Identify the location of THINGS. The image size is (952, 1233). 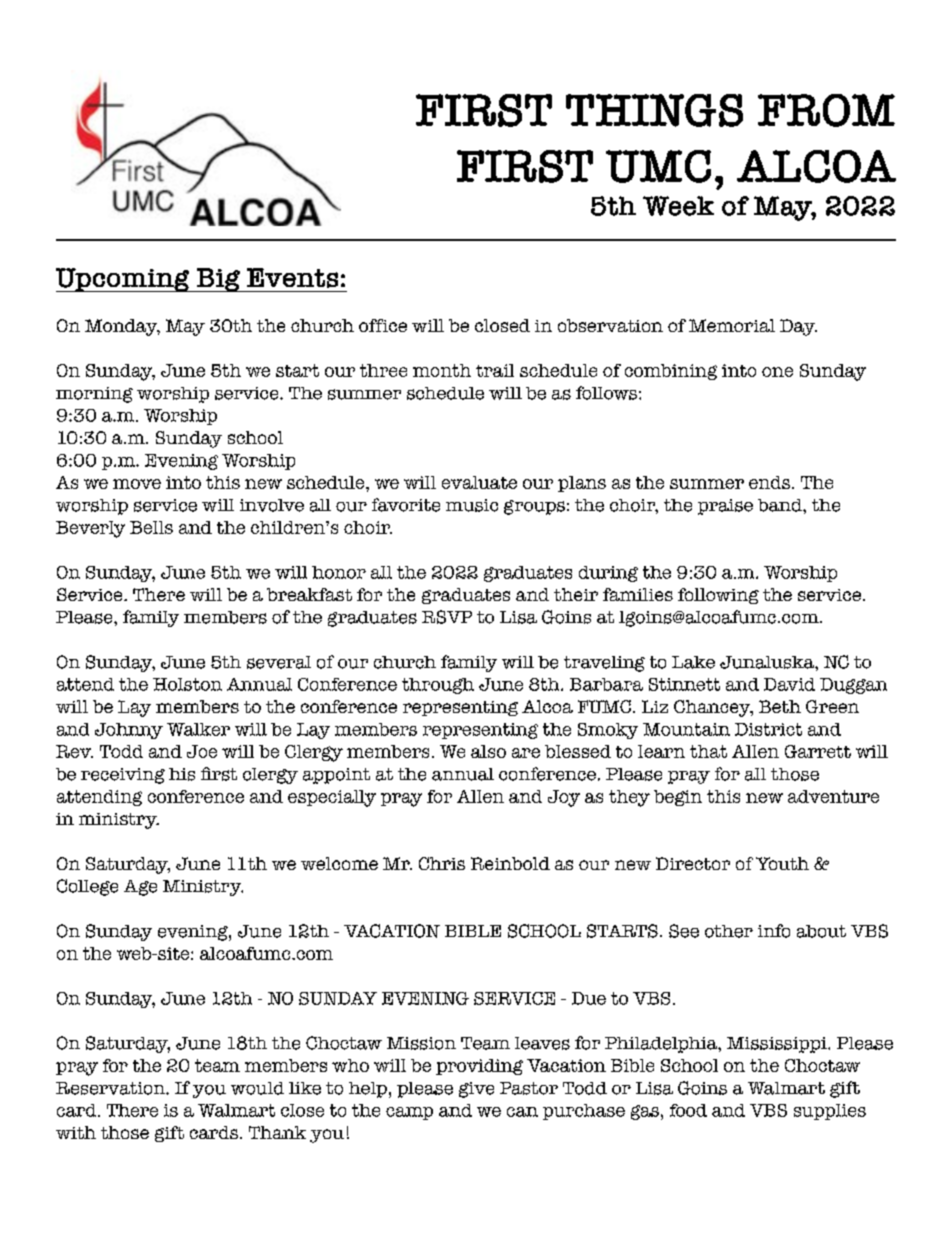
(654, 110).
